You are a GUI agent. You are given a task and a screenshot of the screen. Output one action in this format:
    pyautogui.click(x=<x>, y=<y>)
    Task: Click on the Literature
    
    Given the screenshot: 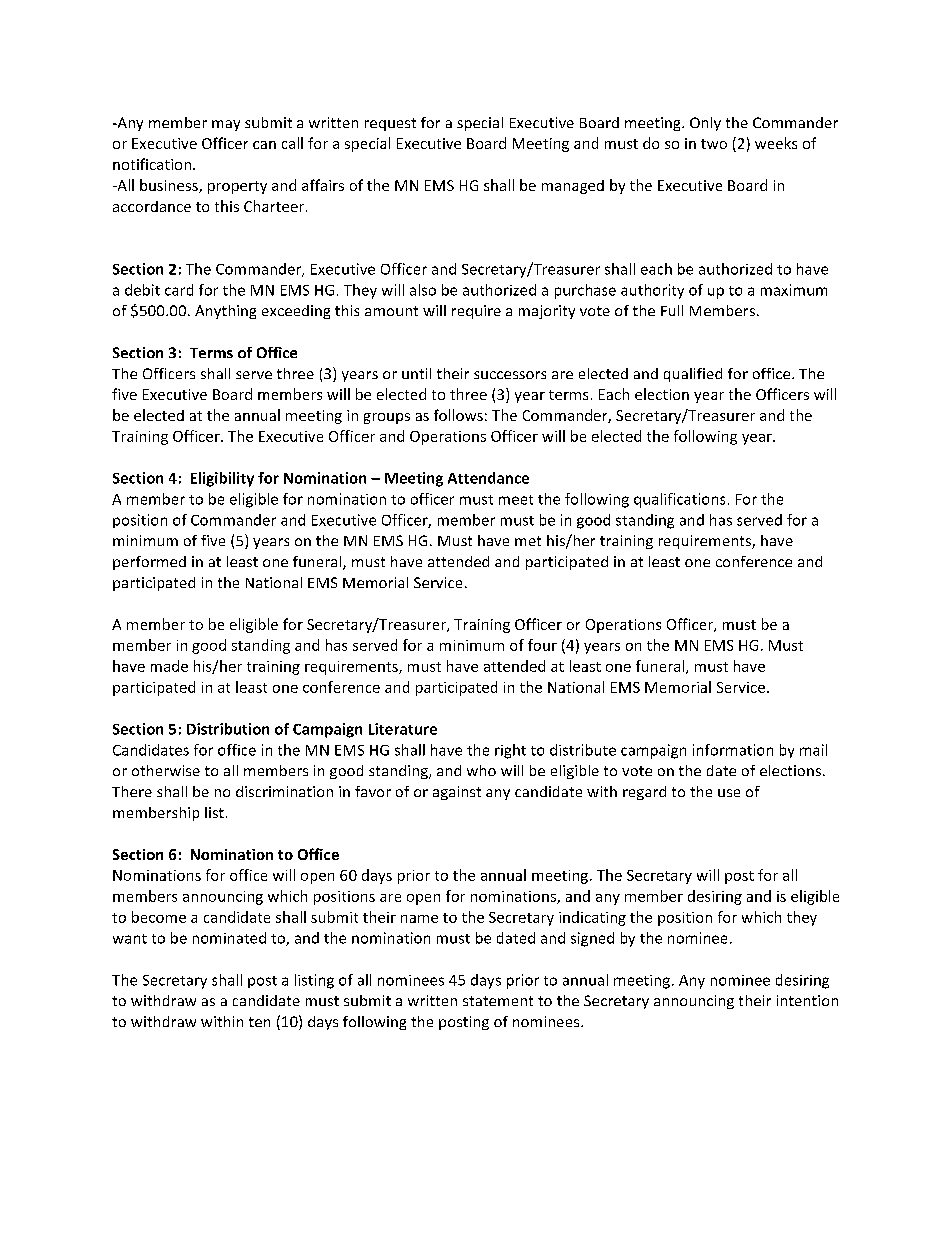 What is the action you would take?
    pyautogui.click(x=403, y=729)
